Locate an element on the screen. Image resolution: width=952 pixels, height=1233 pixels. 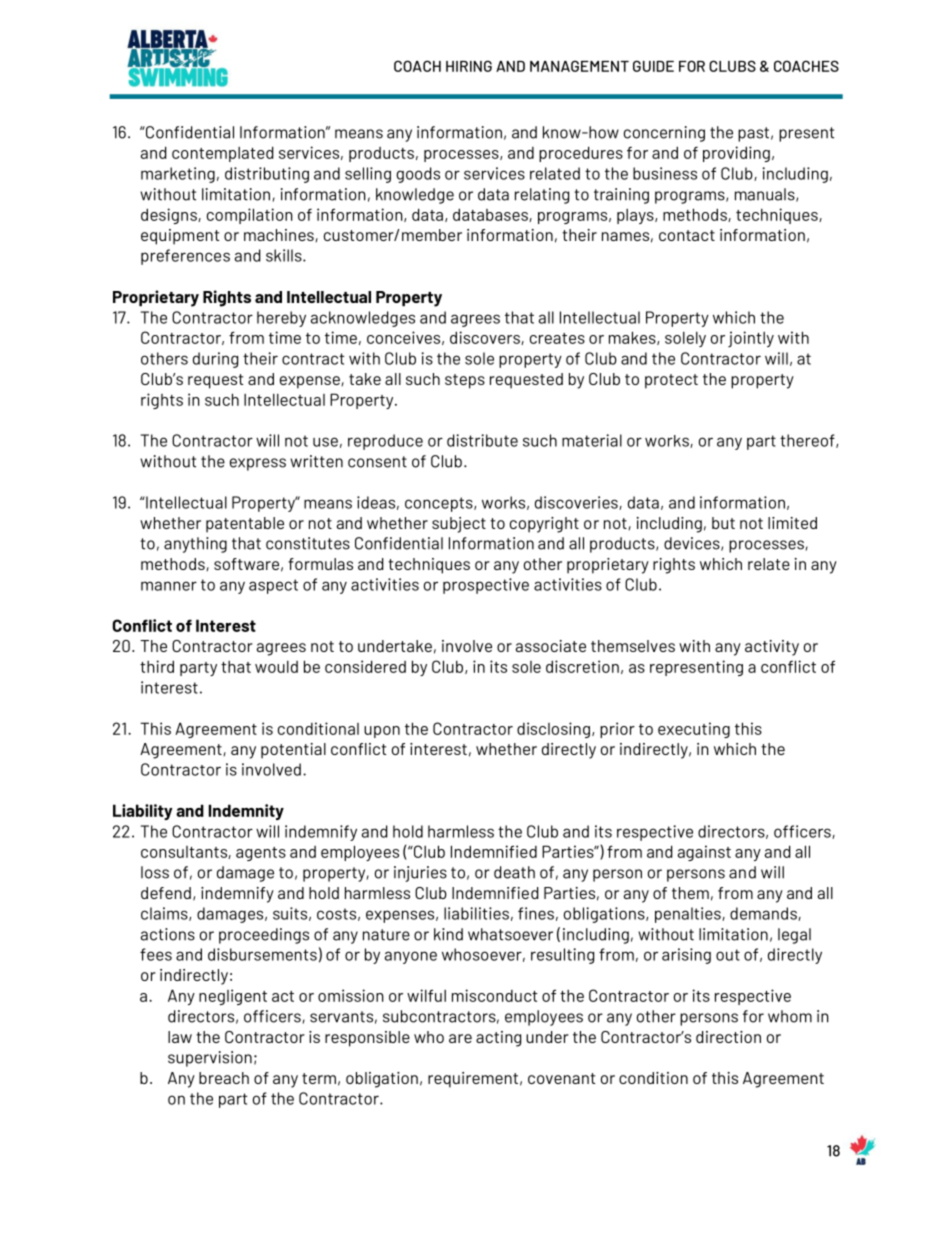
contemplated is located at coordinates (223, 154).
